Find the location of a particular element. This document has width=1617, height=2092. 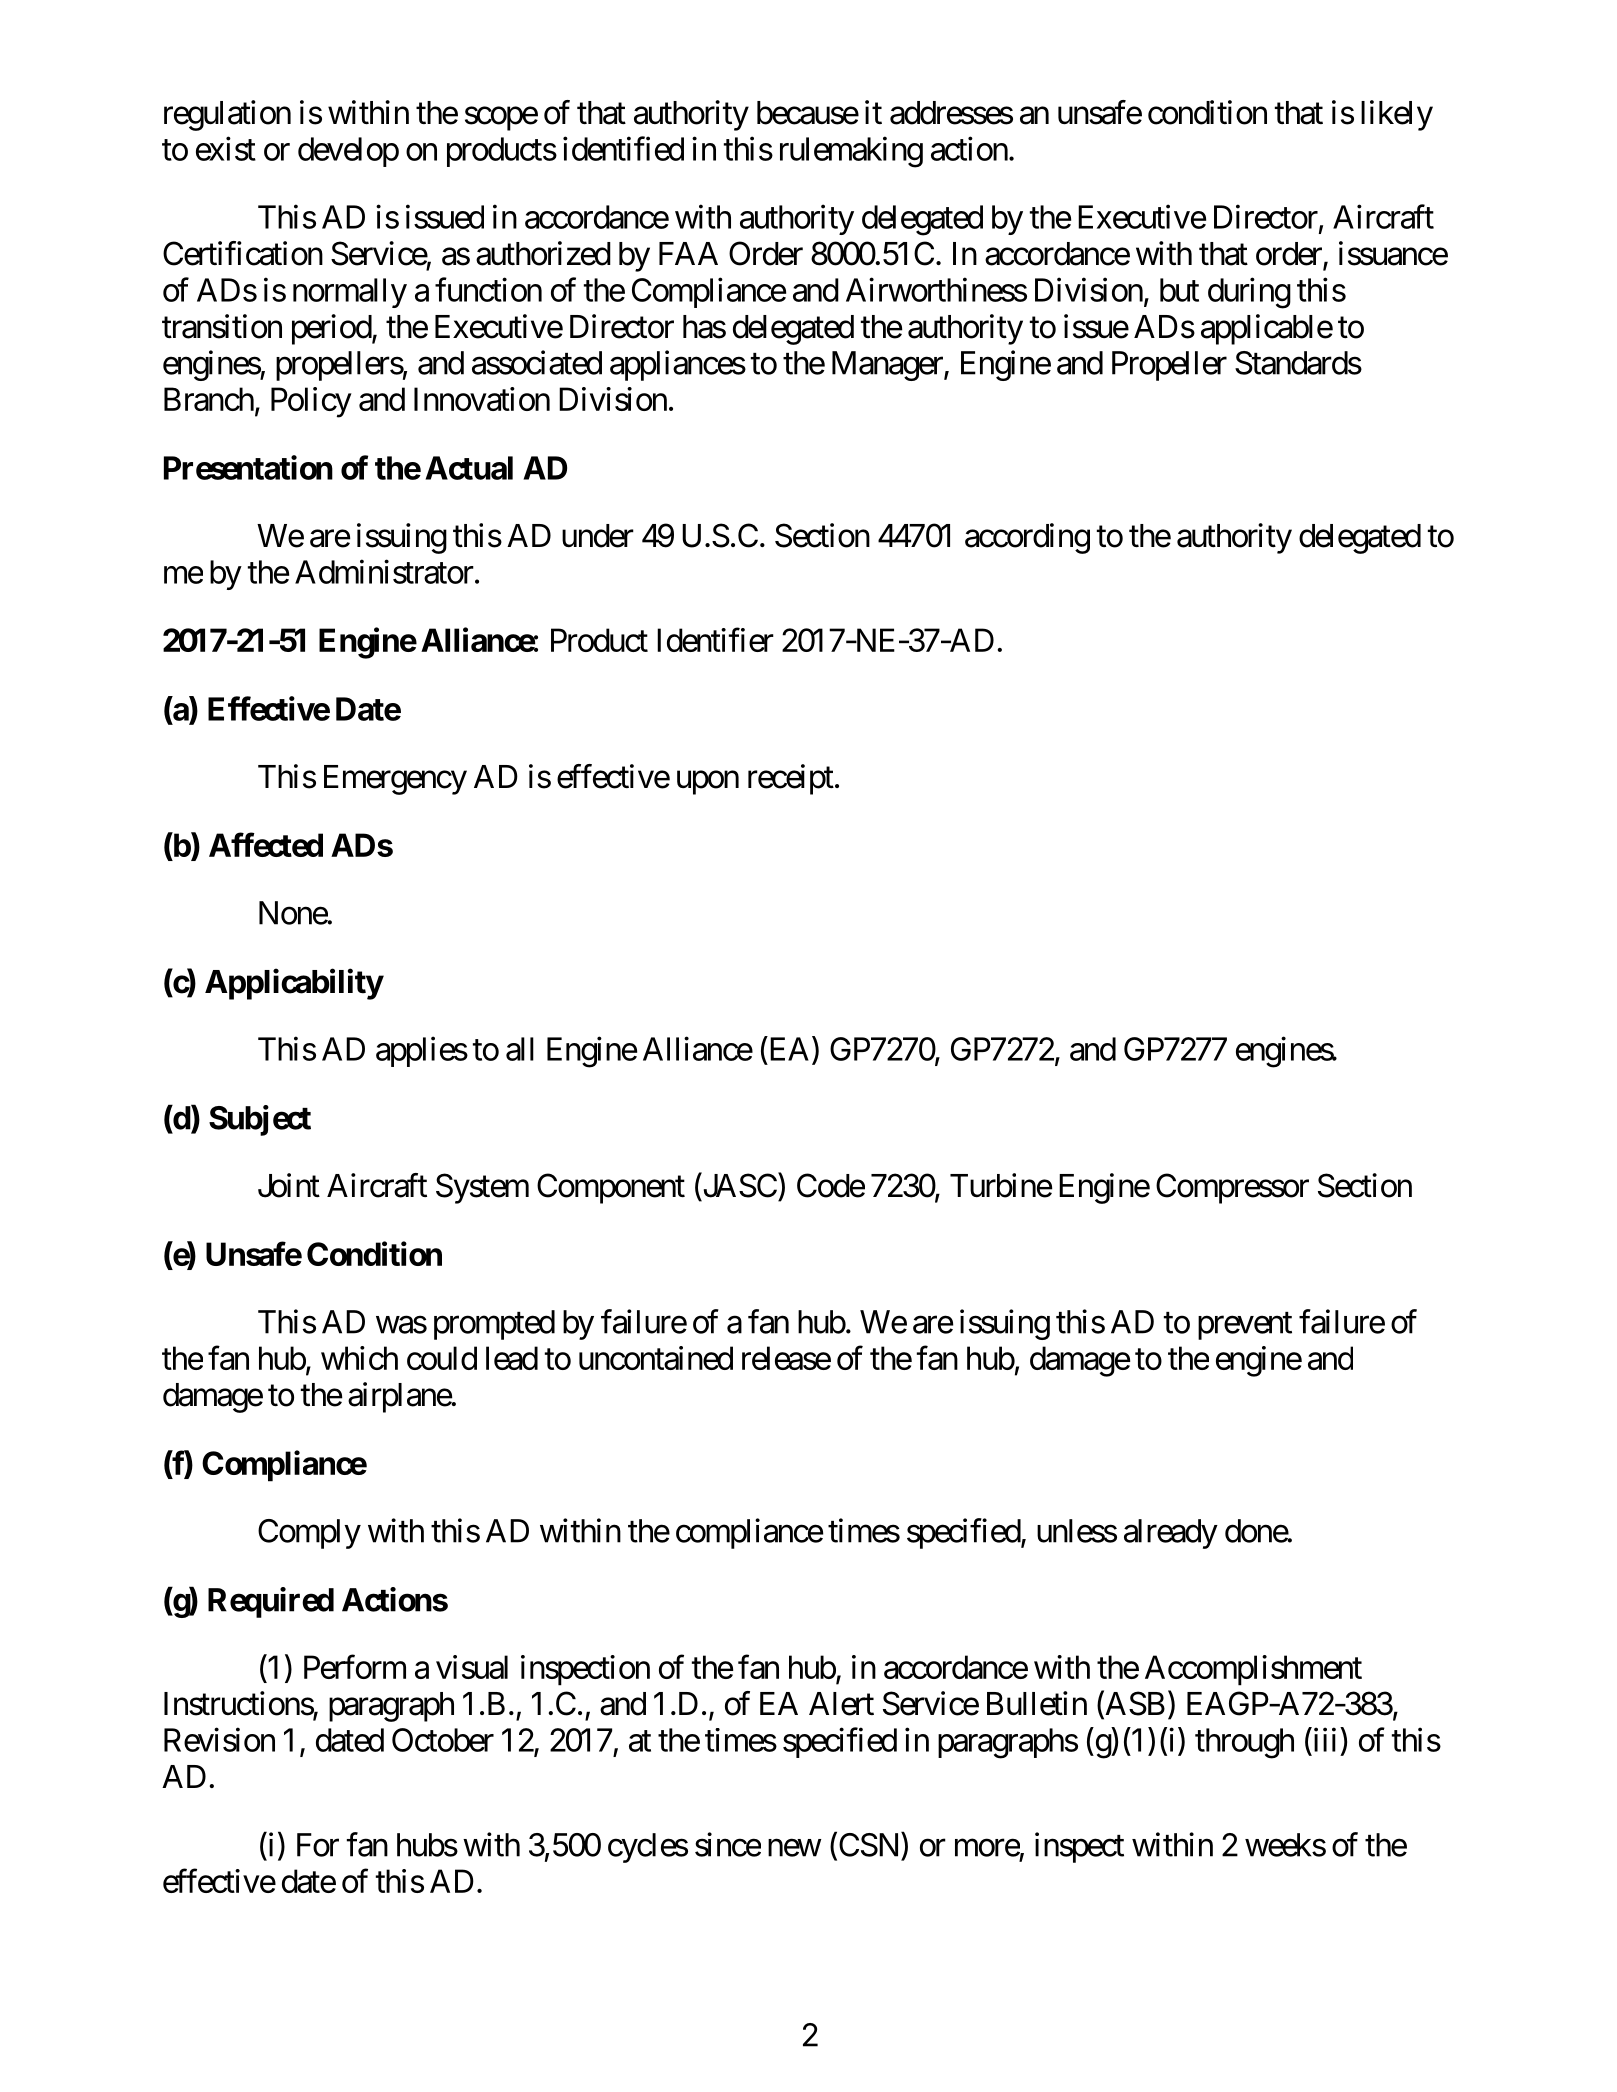

exist is located at coordinates (226, 148).
